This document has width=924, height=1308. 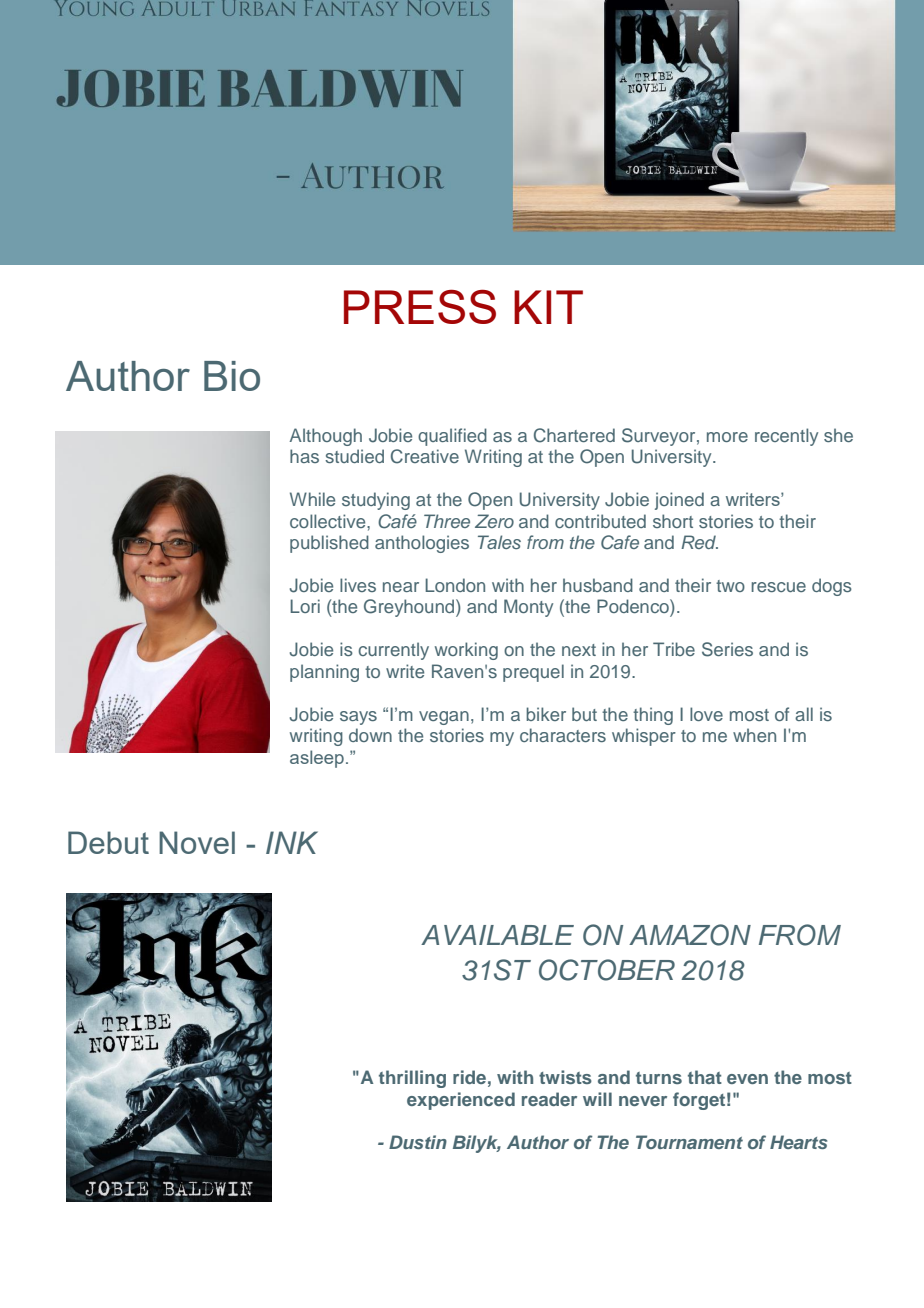 What do you see at coordinates (232, 376) in the document?
I see `Bio` at bounding box center [232, 376].
